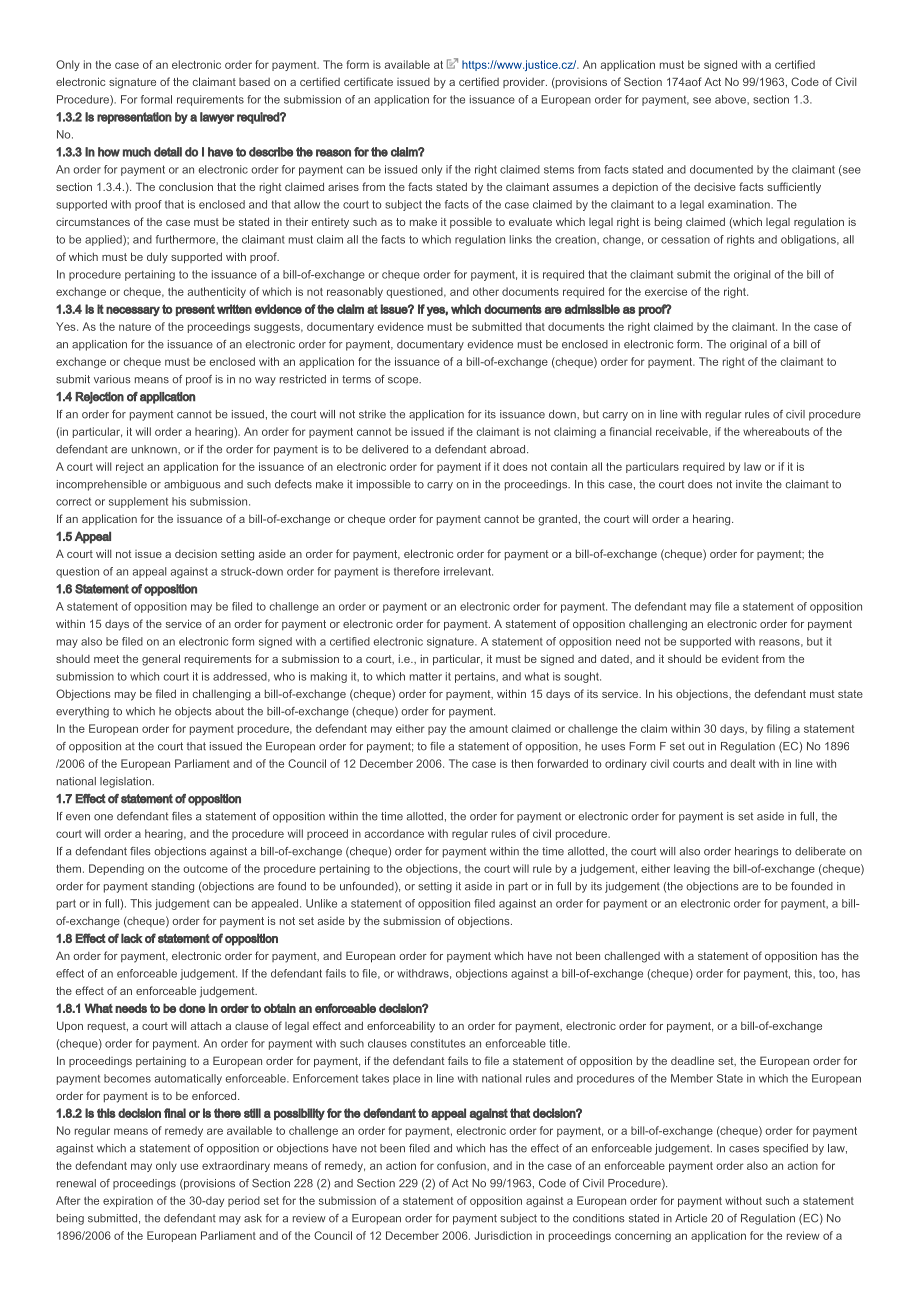 The width and height of the image is (924, 1308). I want to click on leaving, so click(692, 869).
